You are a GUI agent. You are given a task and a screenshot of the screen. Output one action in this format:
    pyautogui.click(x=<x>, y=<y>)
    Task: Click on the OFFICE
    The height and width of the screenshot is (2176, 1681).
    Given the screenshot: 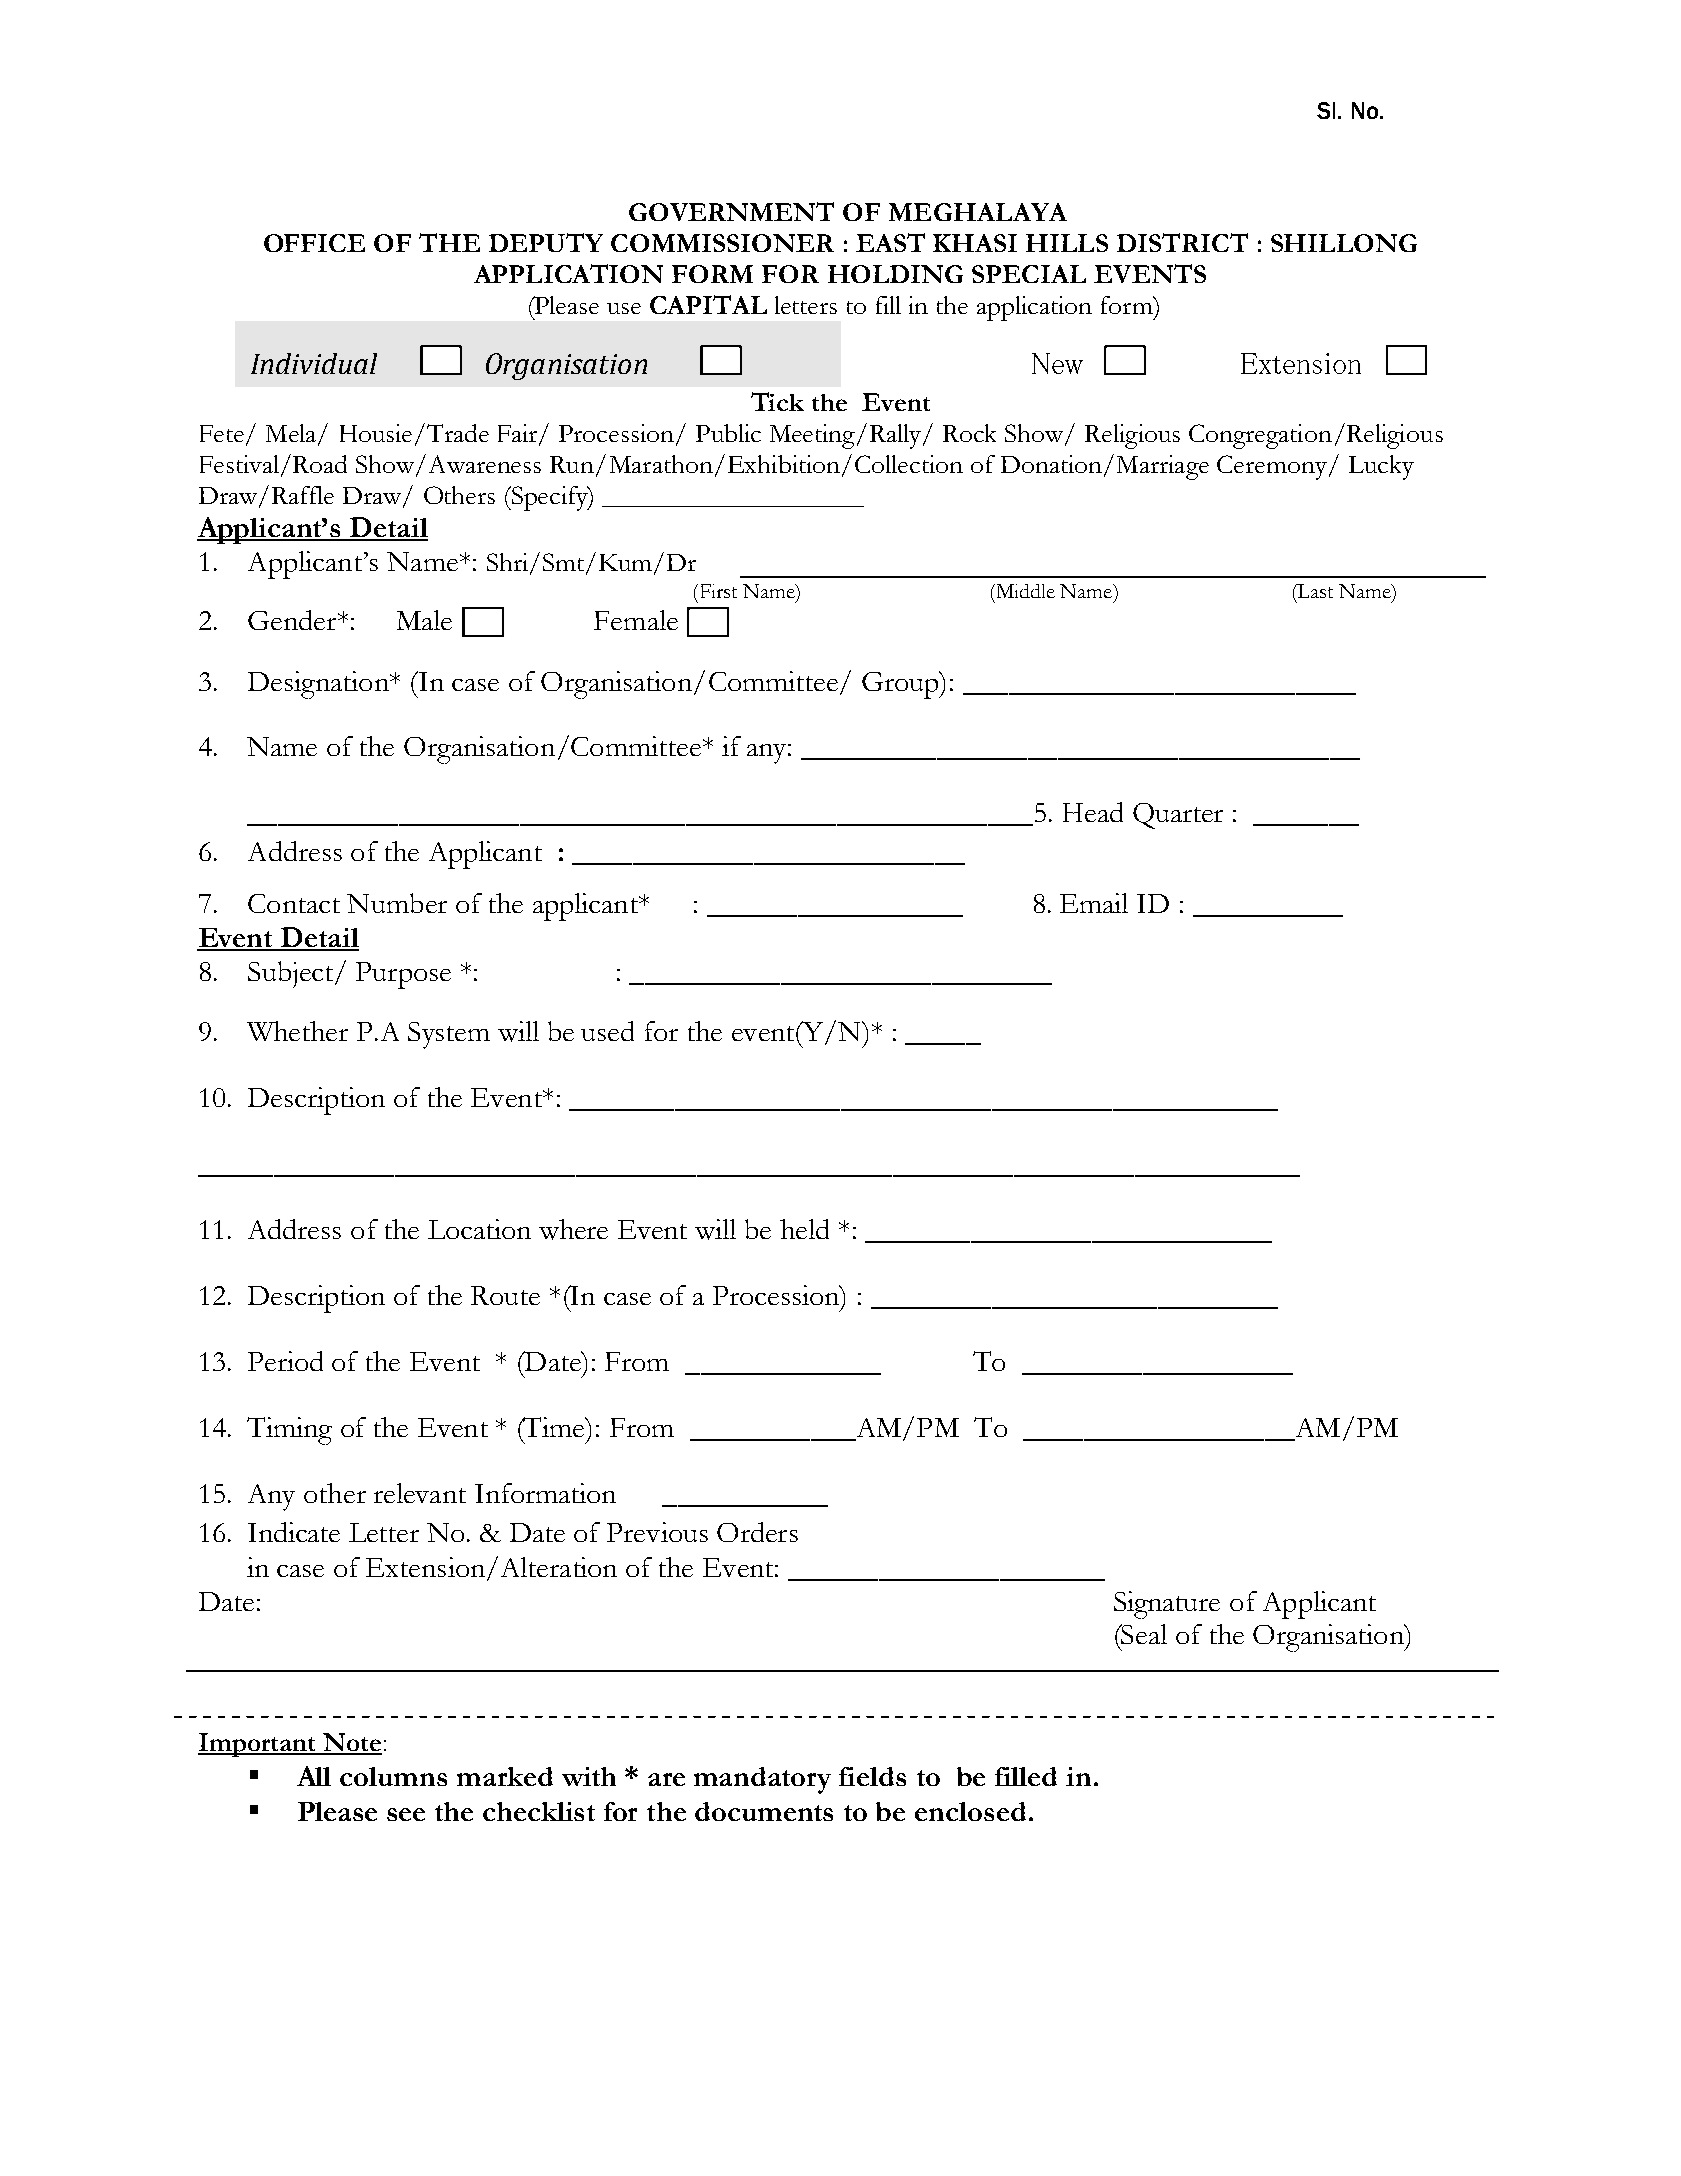 What is the action you would take?
    pyautogui.click(x=314, y=243)
